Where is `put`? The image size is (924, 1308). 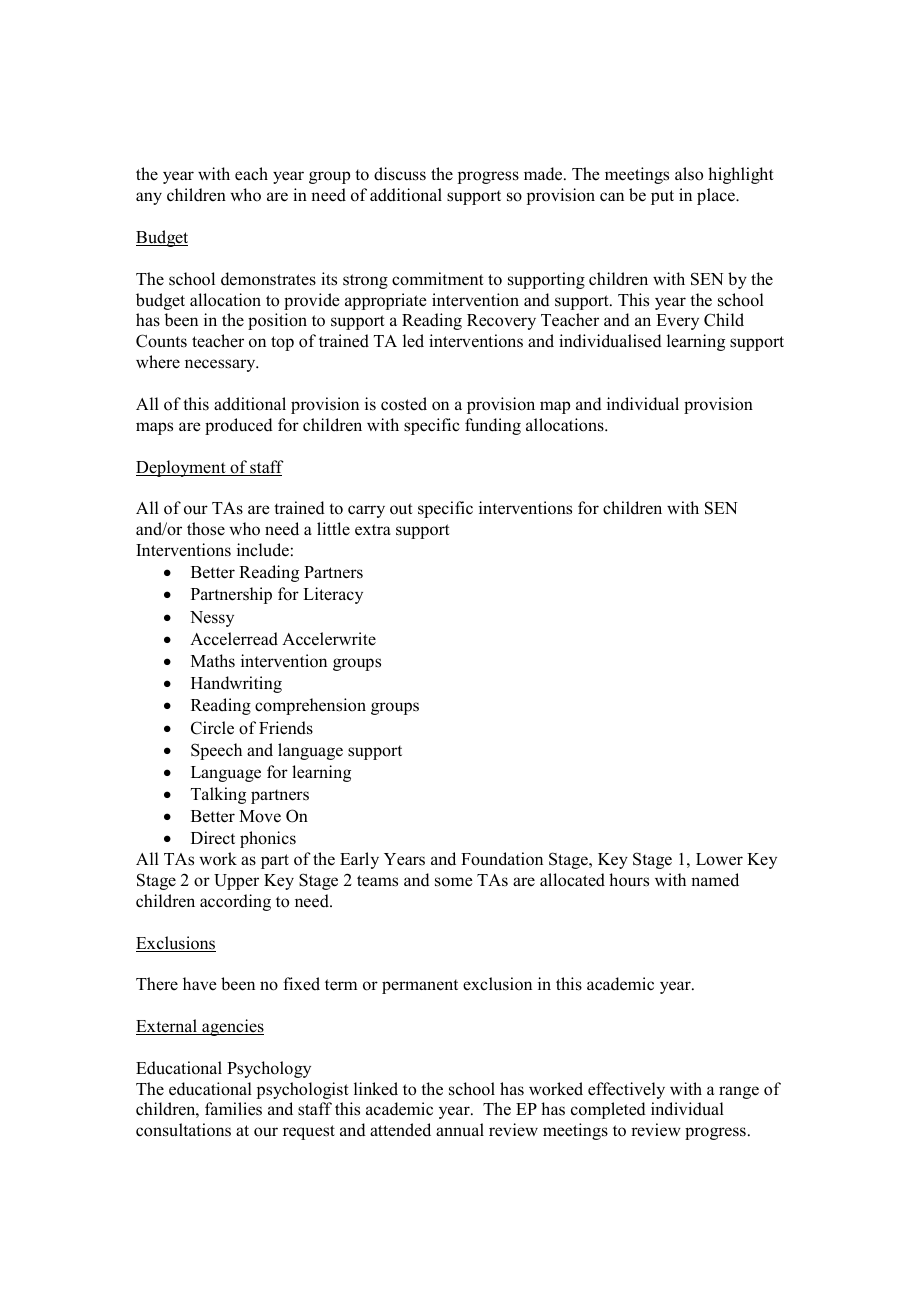 put is located at coordinates (662, 197).
